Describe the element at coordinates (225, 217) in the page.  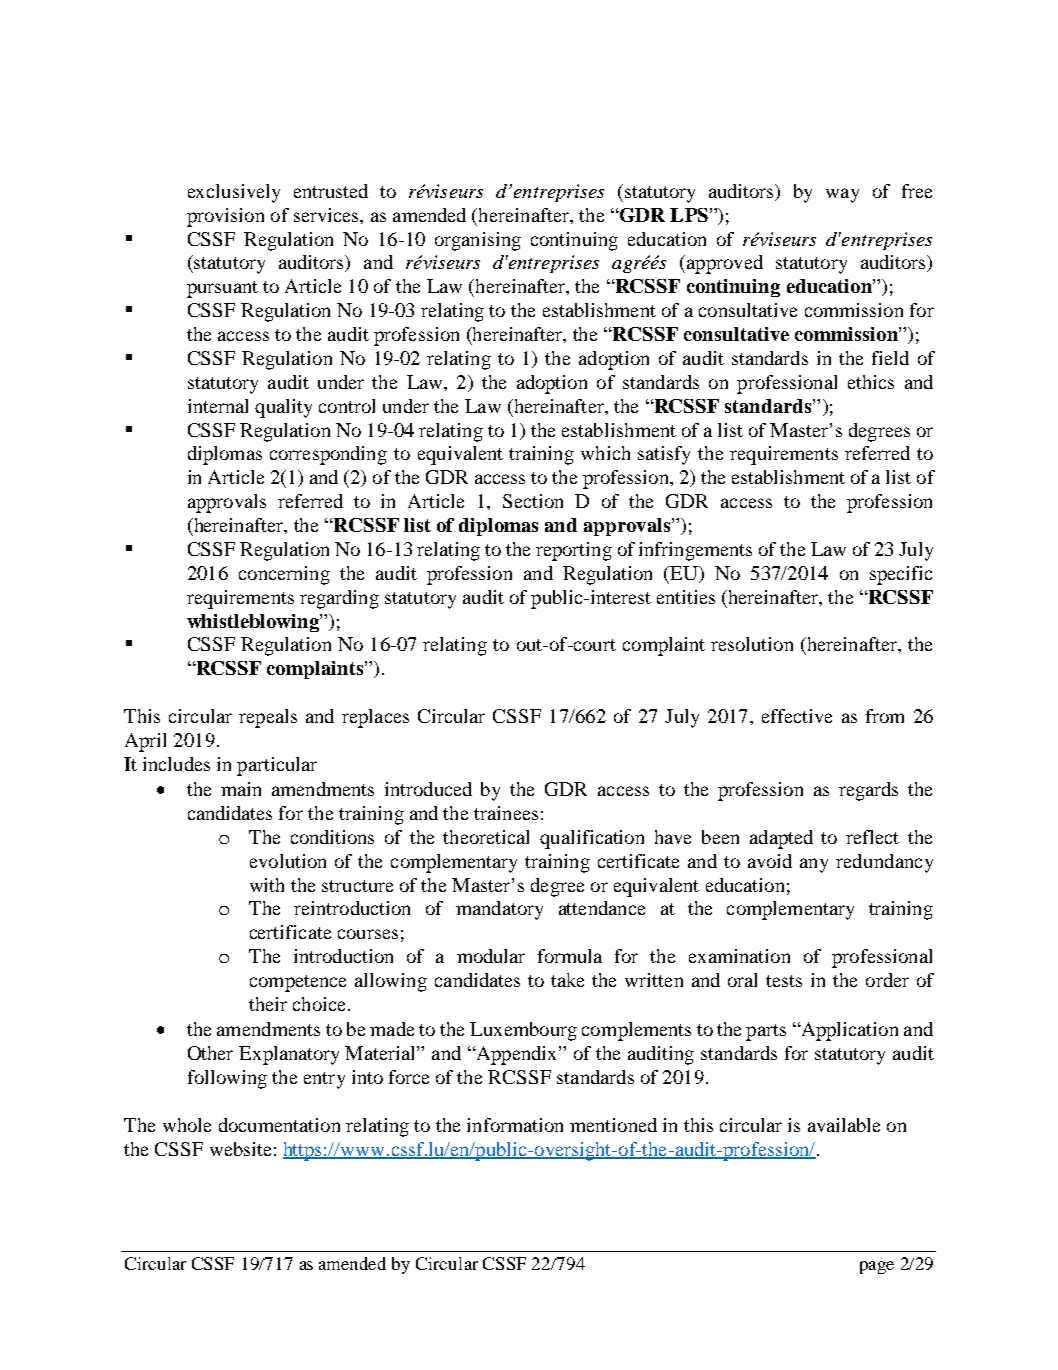
I see `provision` at that location.
